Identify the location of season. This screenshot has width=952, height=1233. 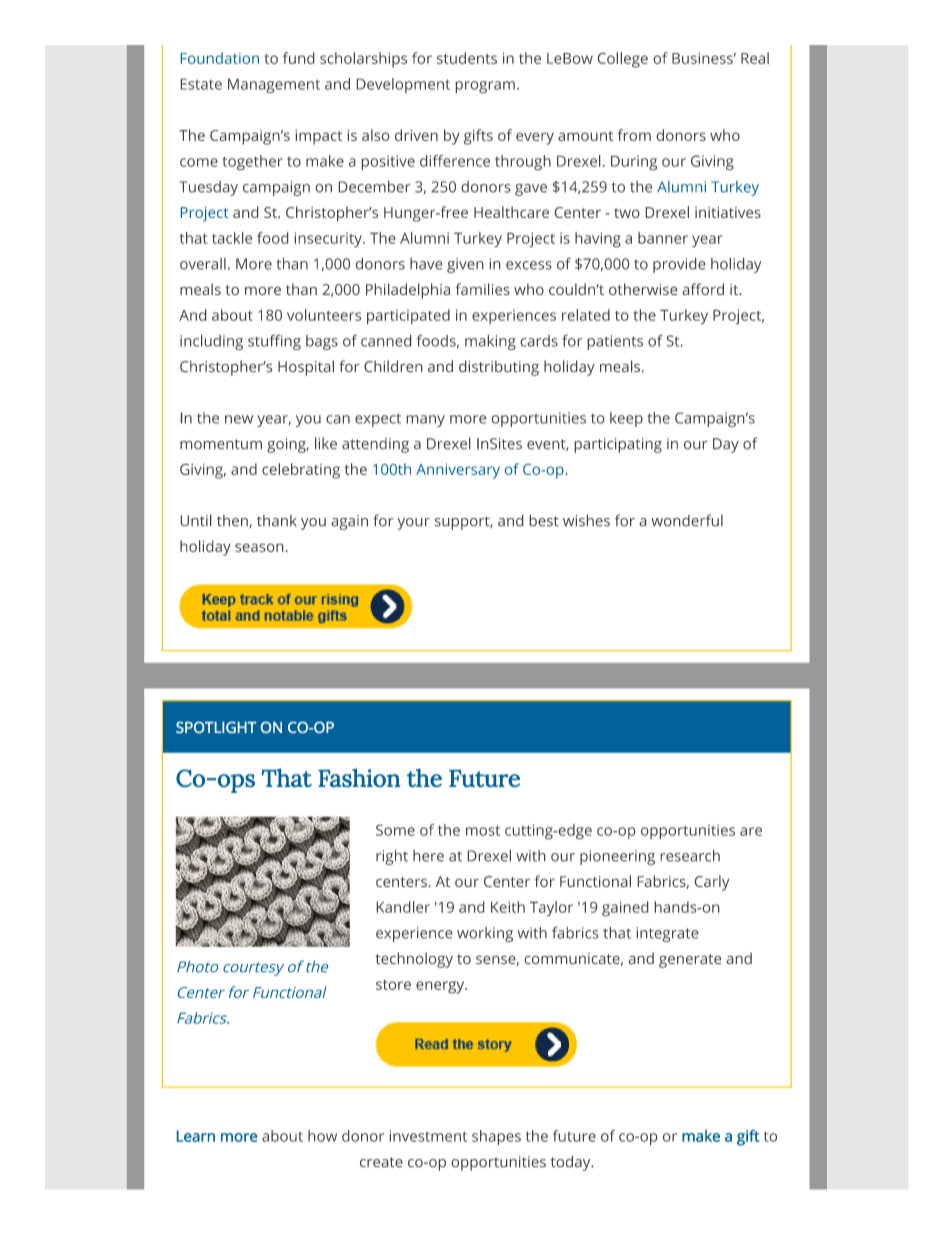
(259, 547).
